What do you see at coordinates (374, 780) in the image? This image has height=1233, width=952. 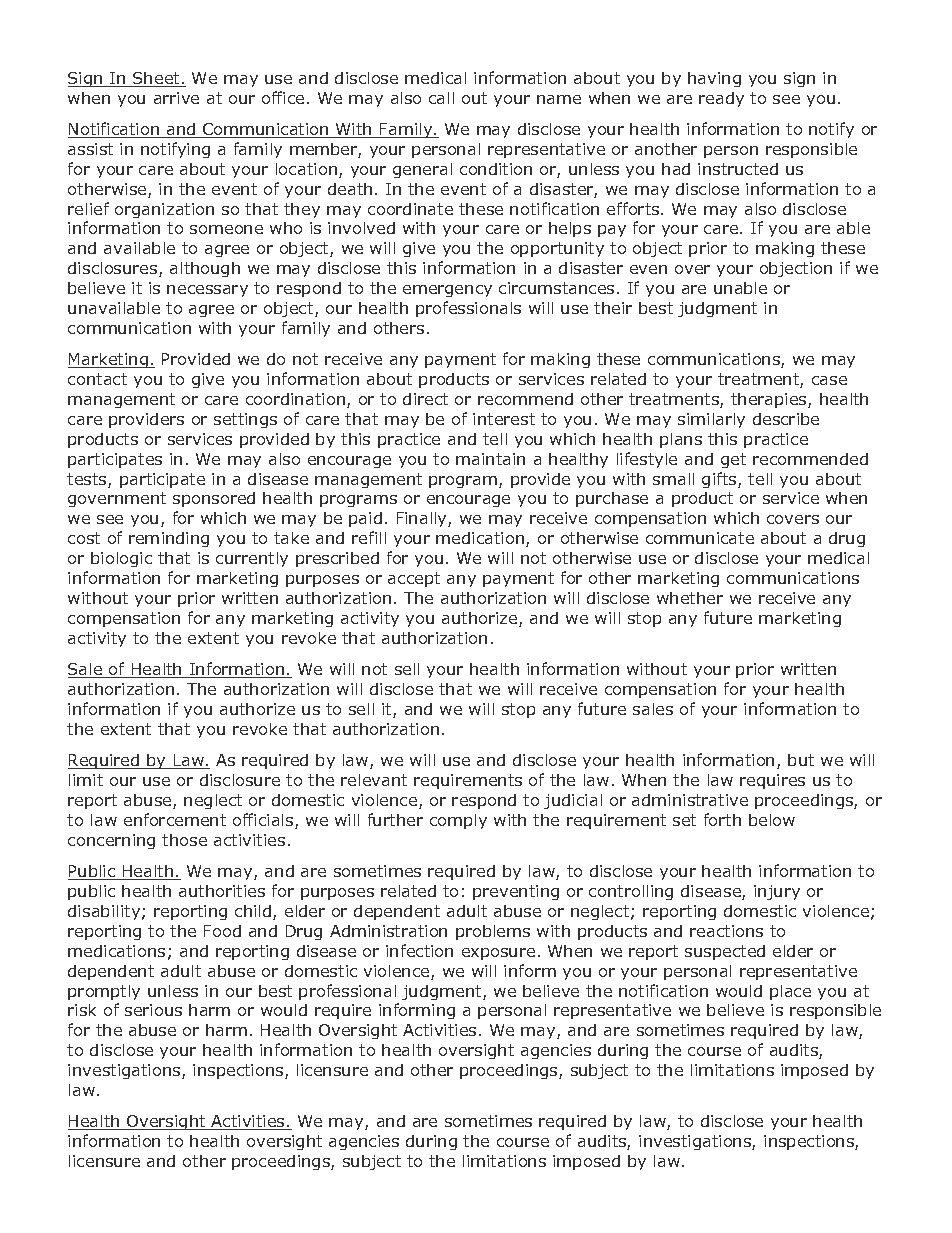 I see `relevant` at bounding box center [374, 780].
